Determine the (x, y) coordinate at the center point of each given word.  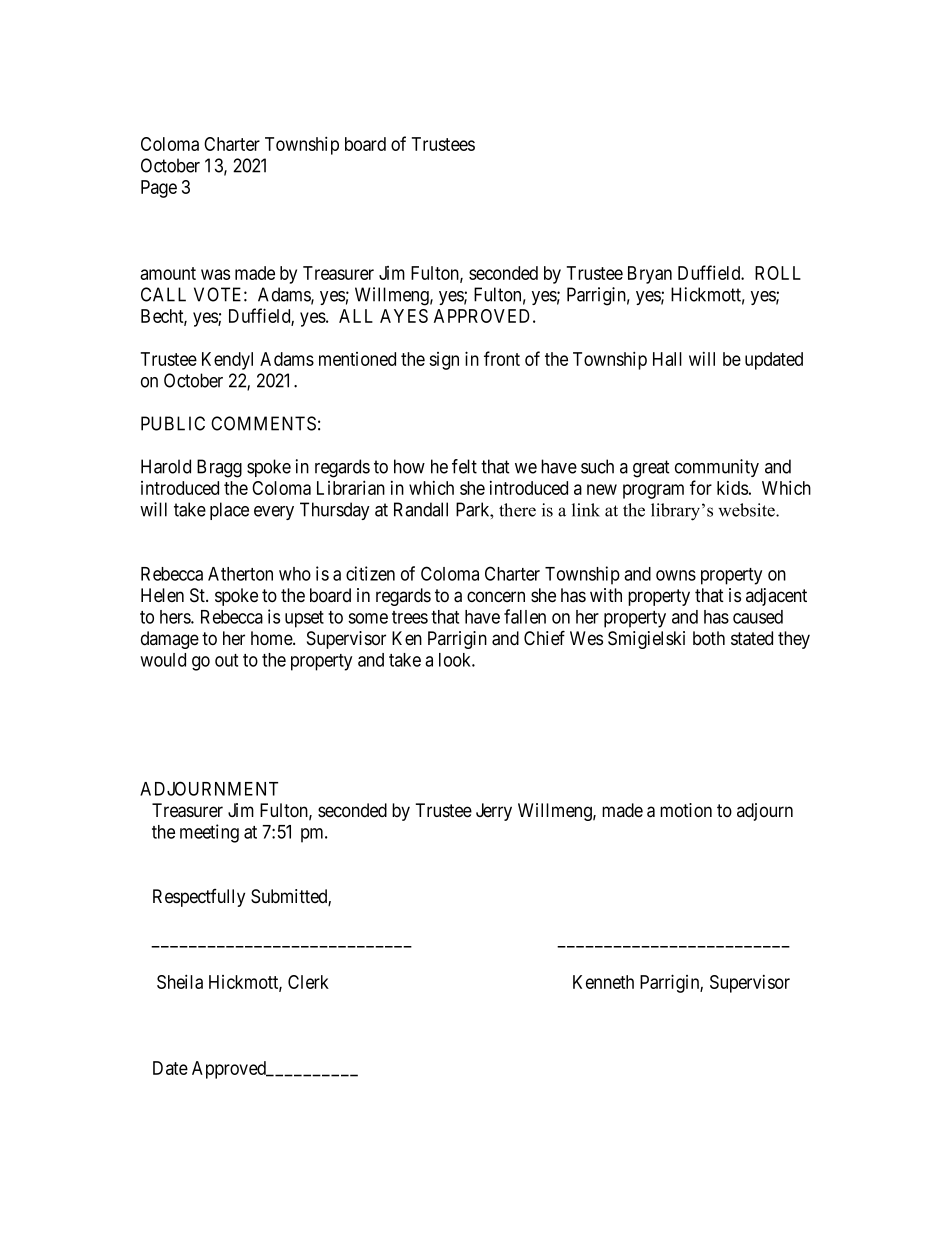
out (226, 660)
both (709, 638)
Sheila (180, 981)
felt (464, 466)
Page (159, 189)
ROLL (778, 273)
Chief (544, 638)
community (717, 468)
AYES (404, 316)
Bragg (219, 468)
